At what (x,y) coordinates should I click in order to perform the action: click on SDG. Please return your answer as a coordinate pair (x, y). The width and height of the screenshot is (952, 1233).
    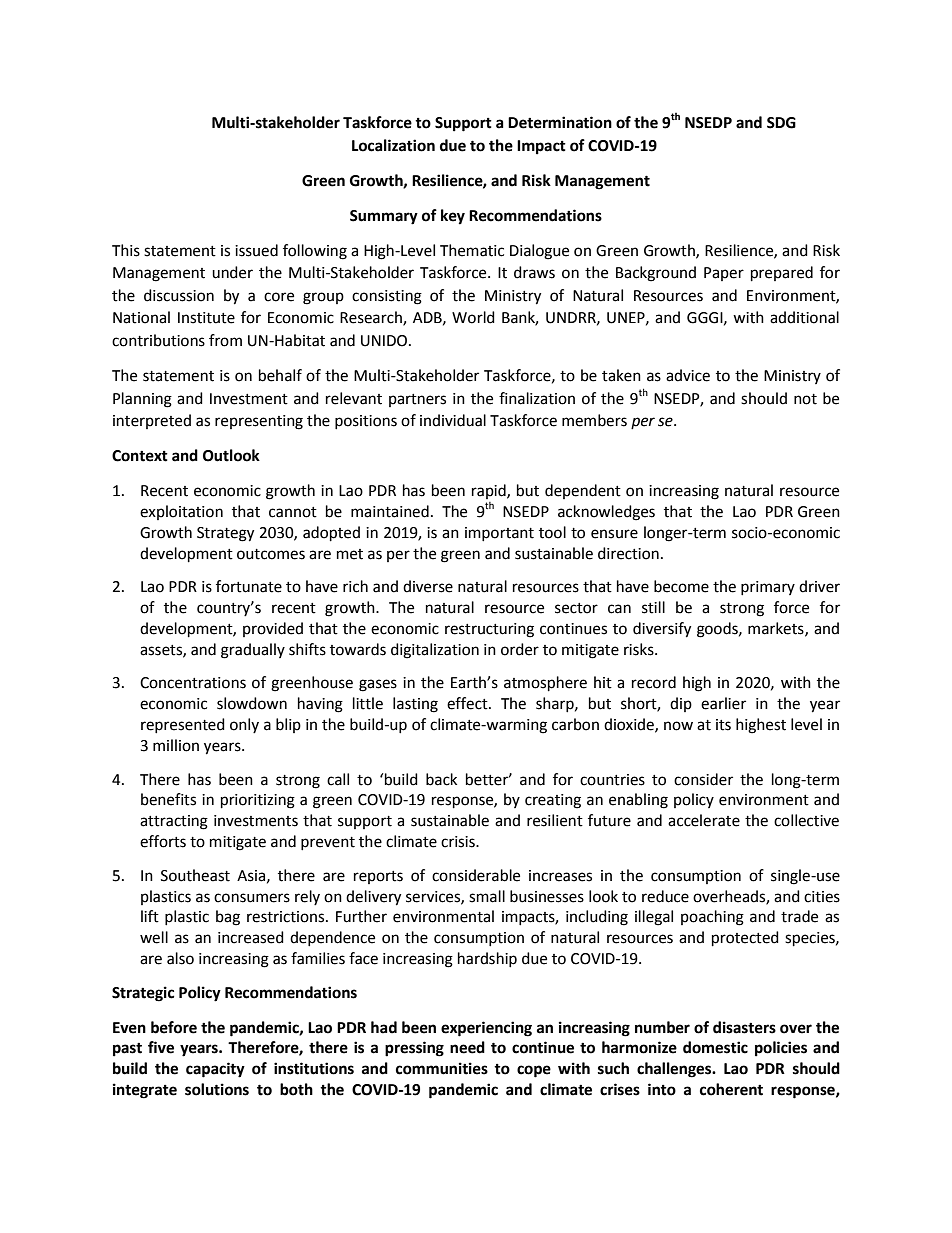
    Looking at the image, I should click on (781, 123).
